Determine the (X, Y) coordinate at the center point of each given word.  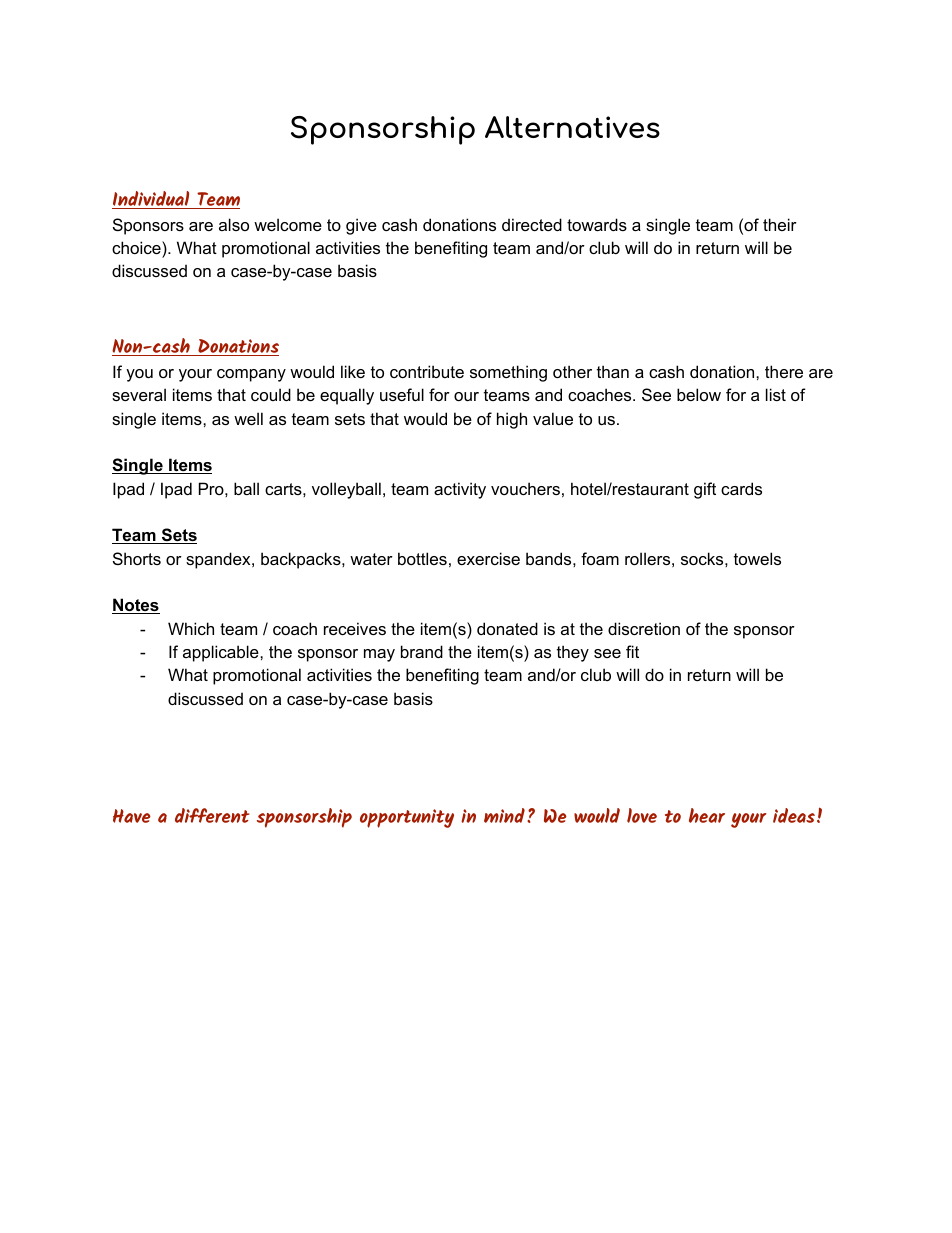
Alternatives (572, 127)
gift (705, 490)
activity (460, 490)
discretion (644, 628)
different (212, 815)
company (251, 375)
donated (507, 628)
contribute (427, 371)
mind (504, 815)
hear (707, 815)
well (248, 418)
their (780, 224)
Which (191, 628)
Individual (152, 200)
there (784, 371)
